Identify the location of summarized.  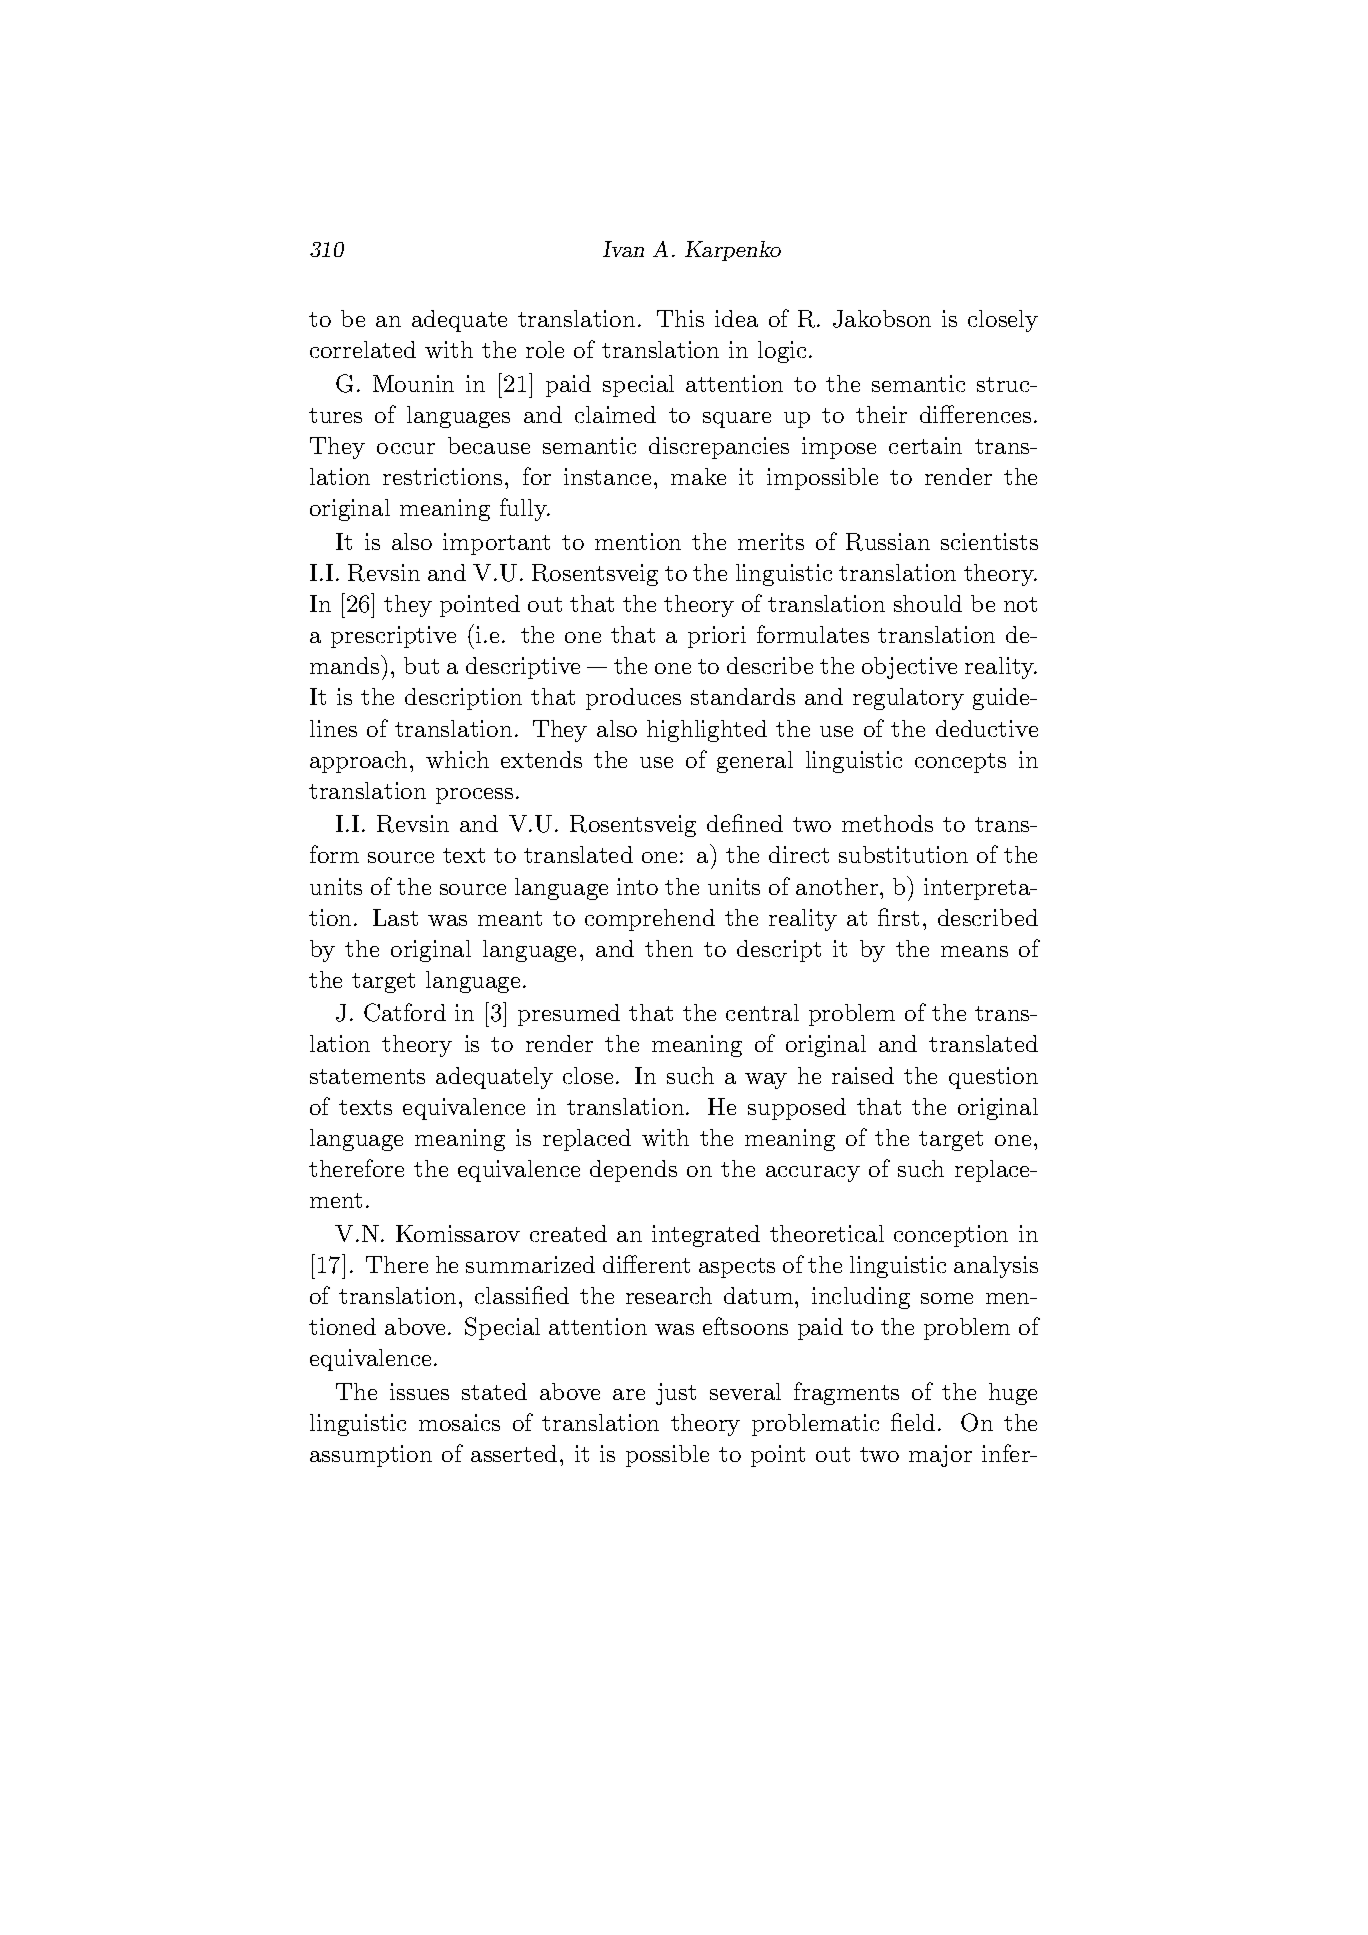
(530, 1264).
